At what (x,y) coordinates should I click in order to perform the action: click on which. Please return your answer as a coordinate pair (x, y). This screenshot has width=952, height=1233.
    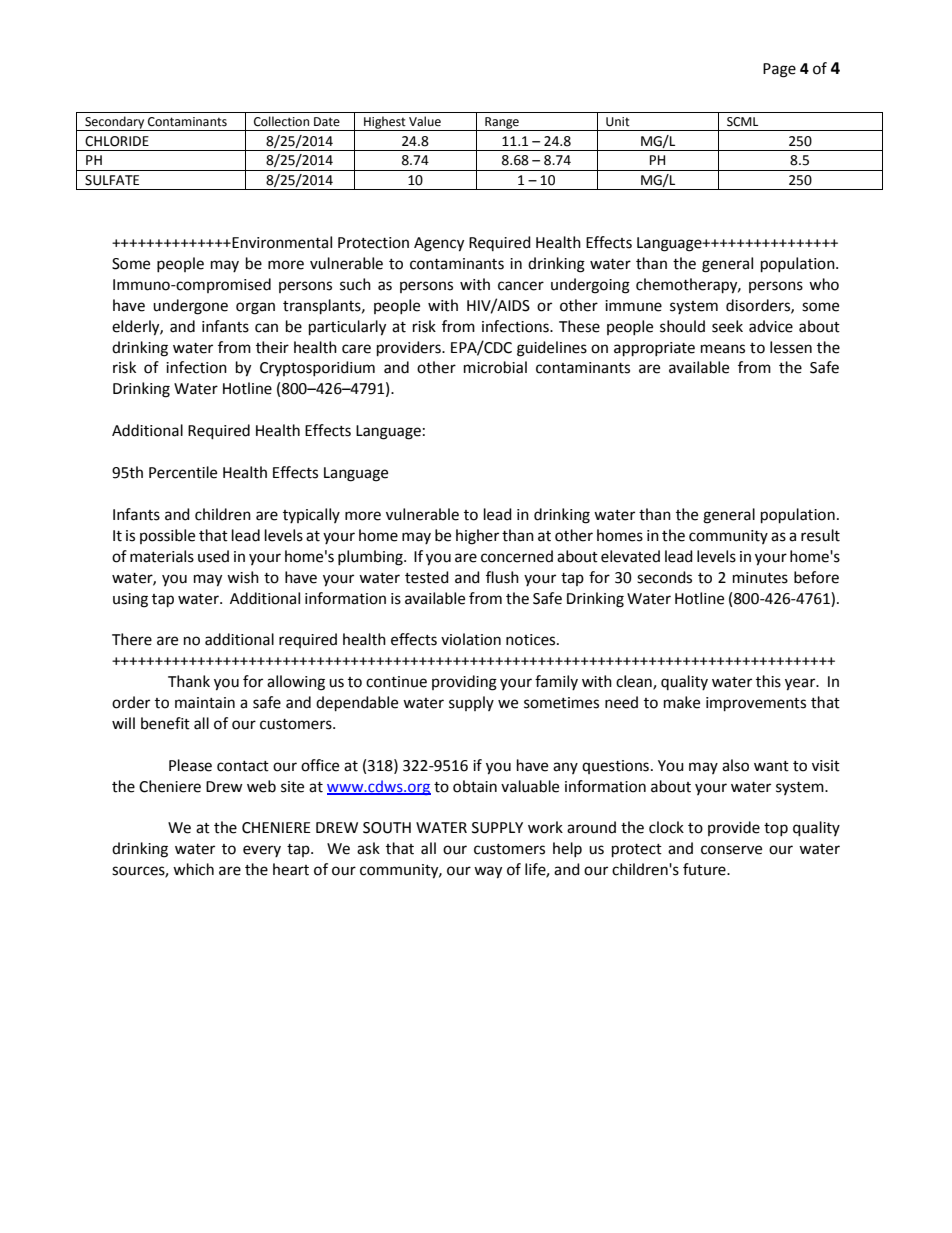
    Looking at the image, I should click on (193, 869).
